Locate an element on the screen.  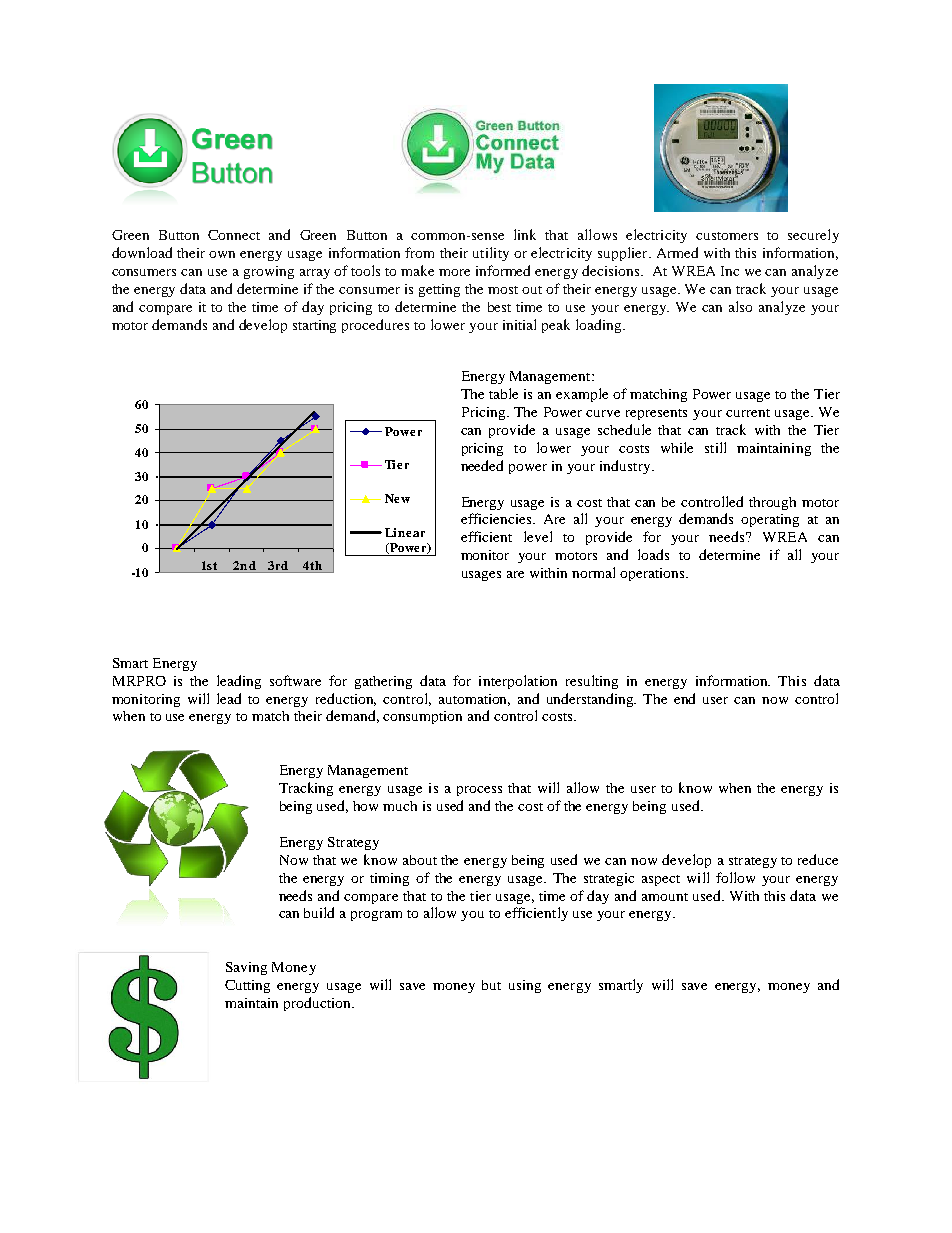
Connect is located at coordinates (234, 235).
